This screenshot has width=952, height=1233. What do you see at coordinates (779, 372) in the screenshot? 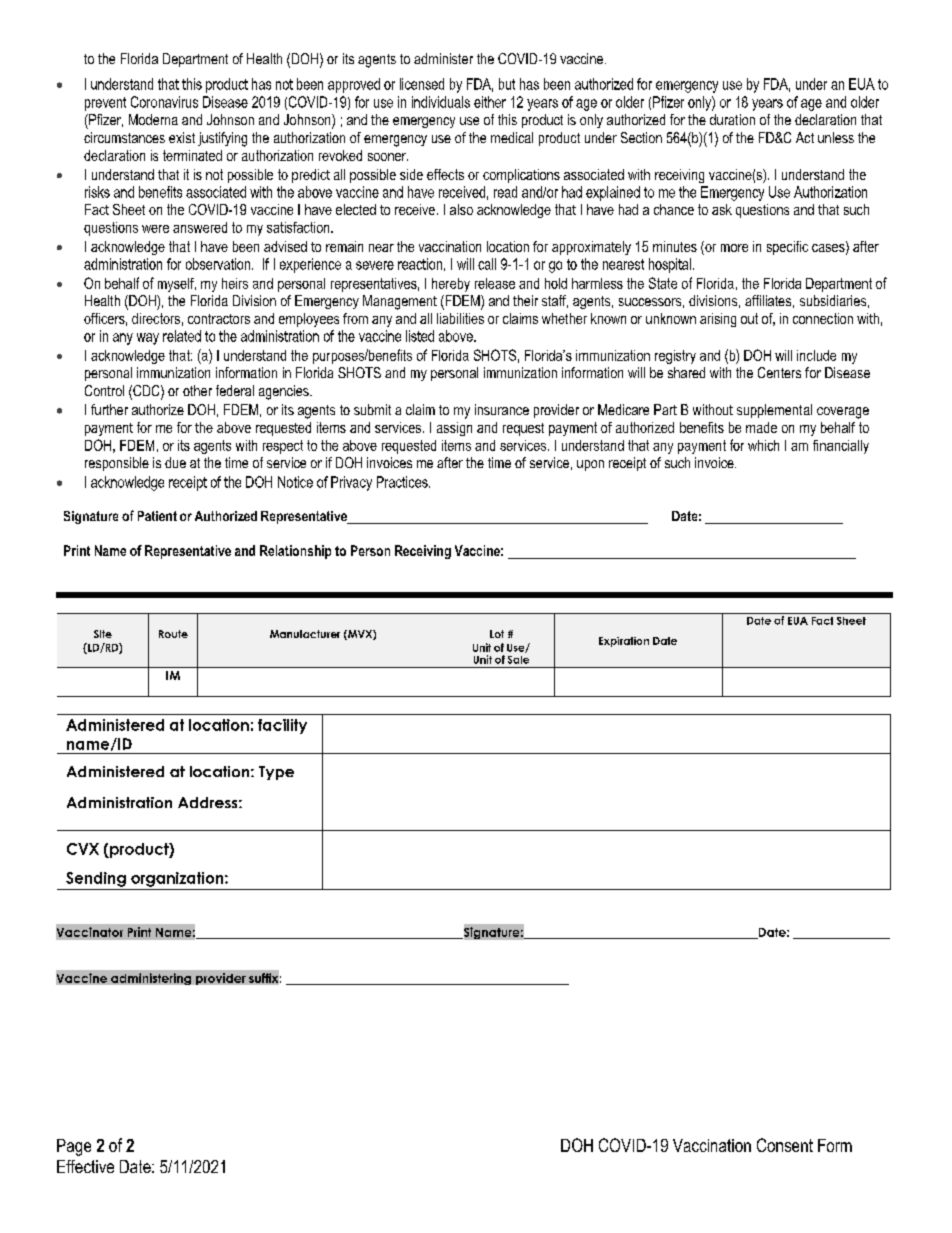
I see `Centers` at bounding box center [779, 372].
